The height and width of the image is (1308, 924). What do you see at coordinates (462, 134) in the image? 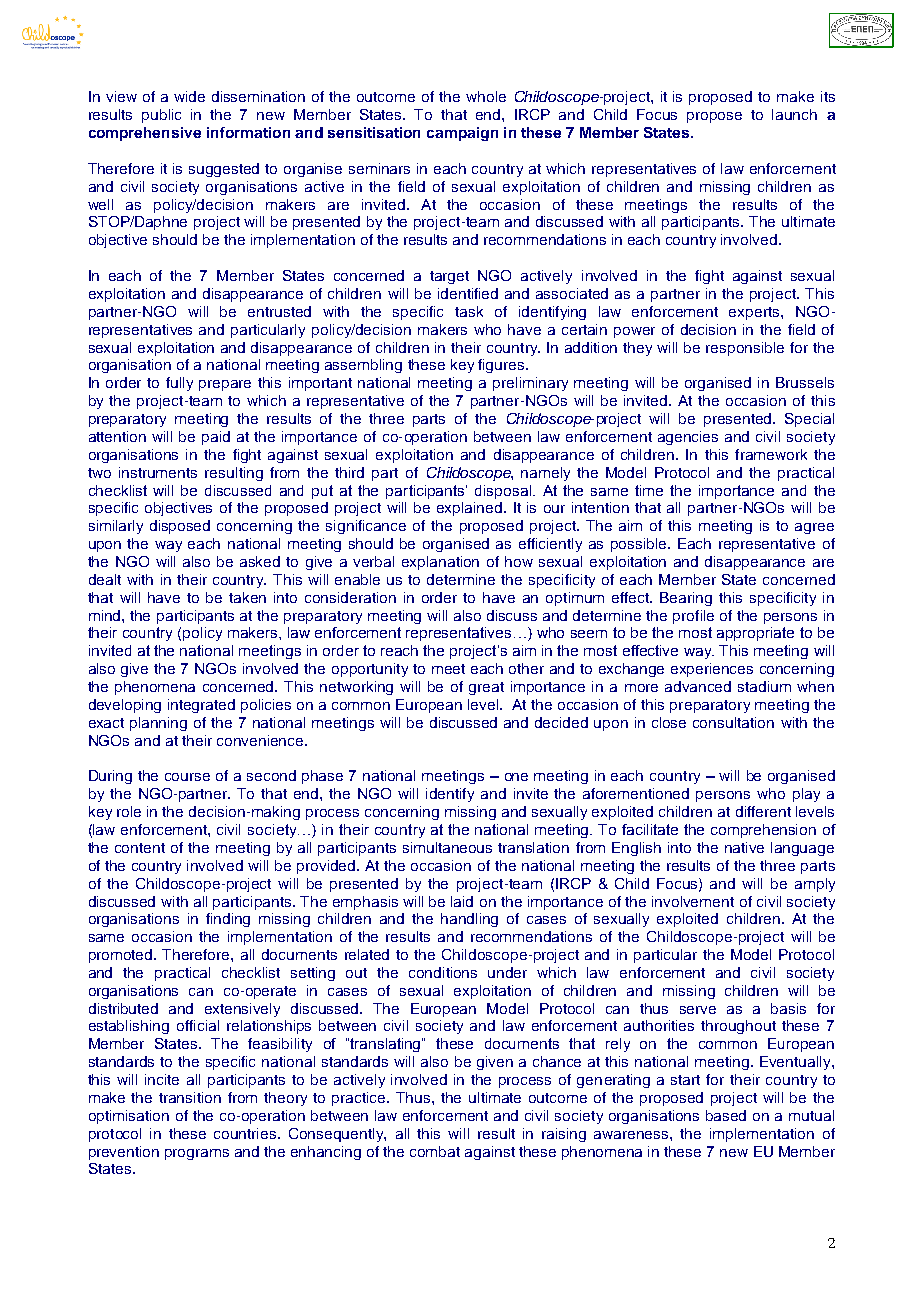
I see `campaign` at bounding box center [462, 134].
